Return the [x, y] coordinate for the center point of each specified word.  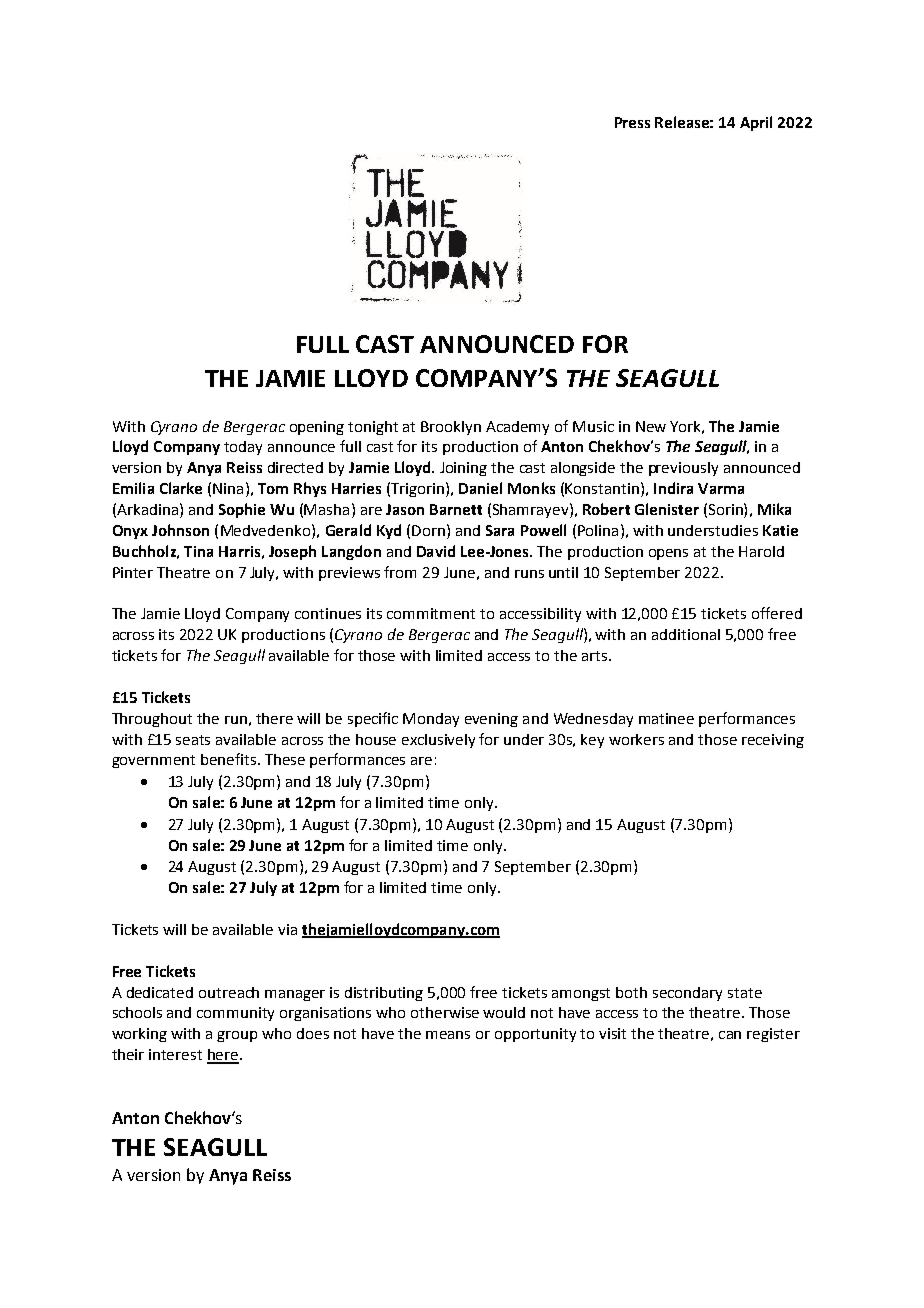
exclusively [438, 741]
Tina [198, 551]
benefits [230, 759]
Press [632, 122]
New [651, 426]
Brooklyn [451, 428]
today [243, 448]
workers [636, 739]
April [756, 123]
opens [668, 554]
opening [317, 428]
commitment [431, 613]
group [237, 1036]
